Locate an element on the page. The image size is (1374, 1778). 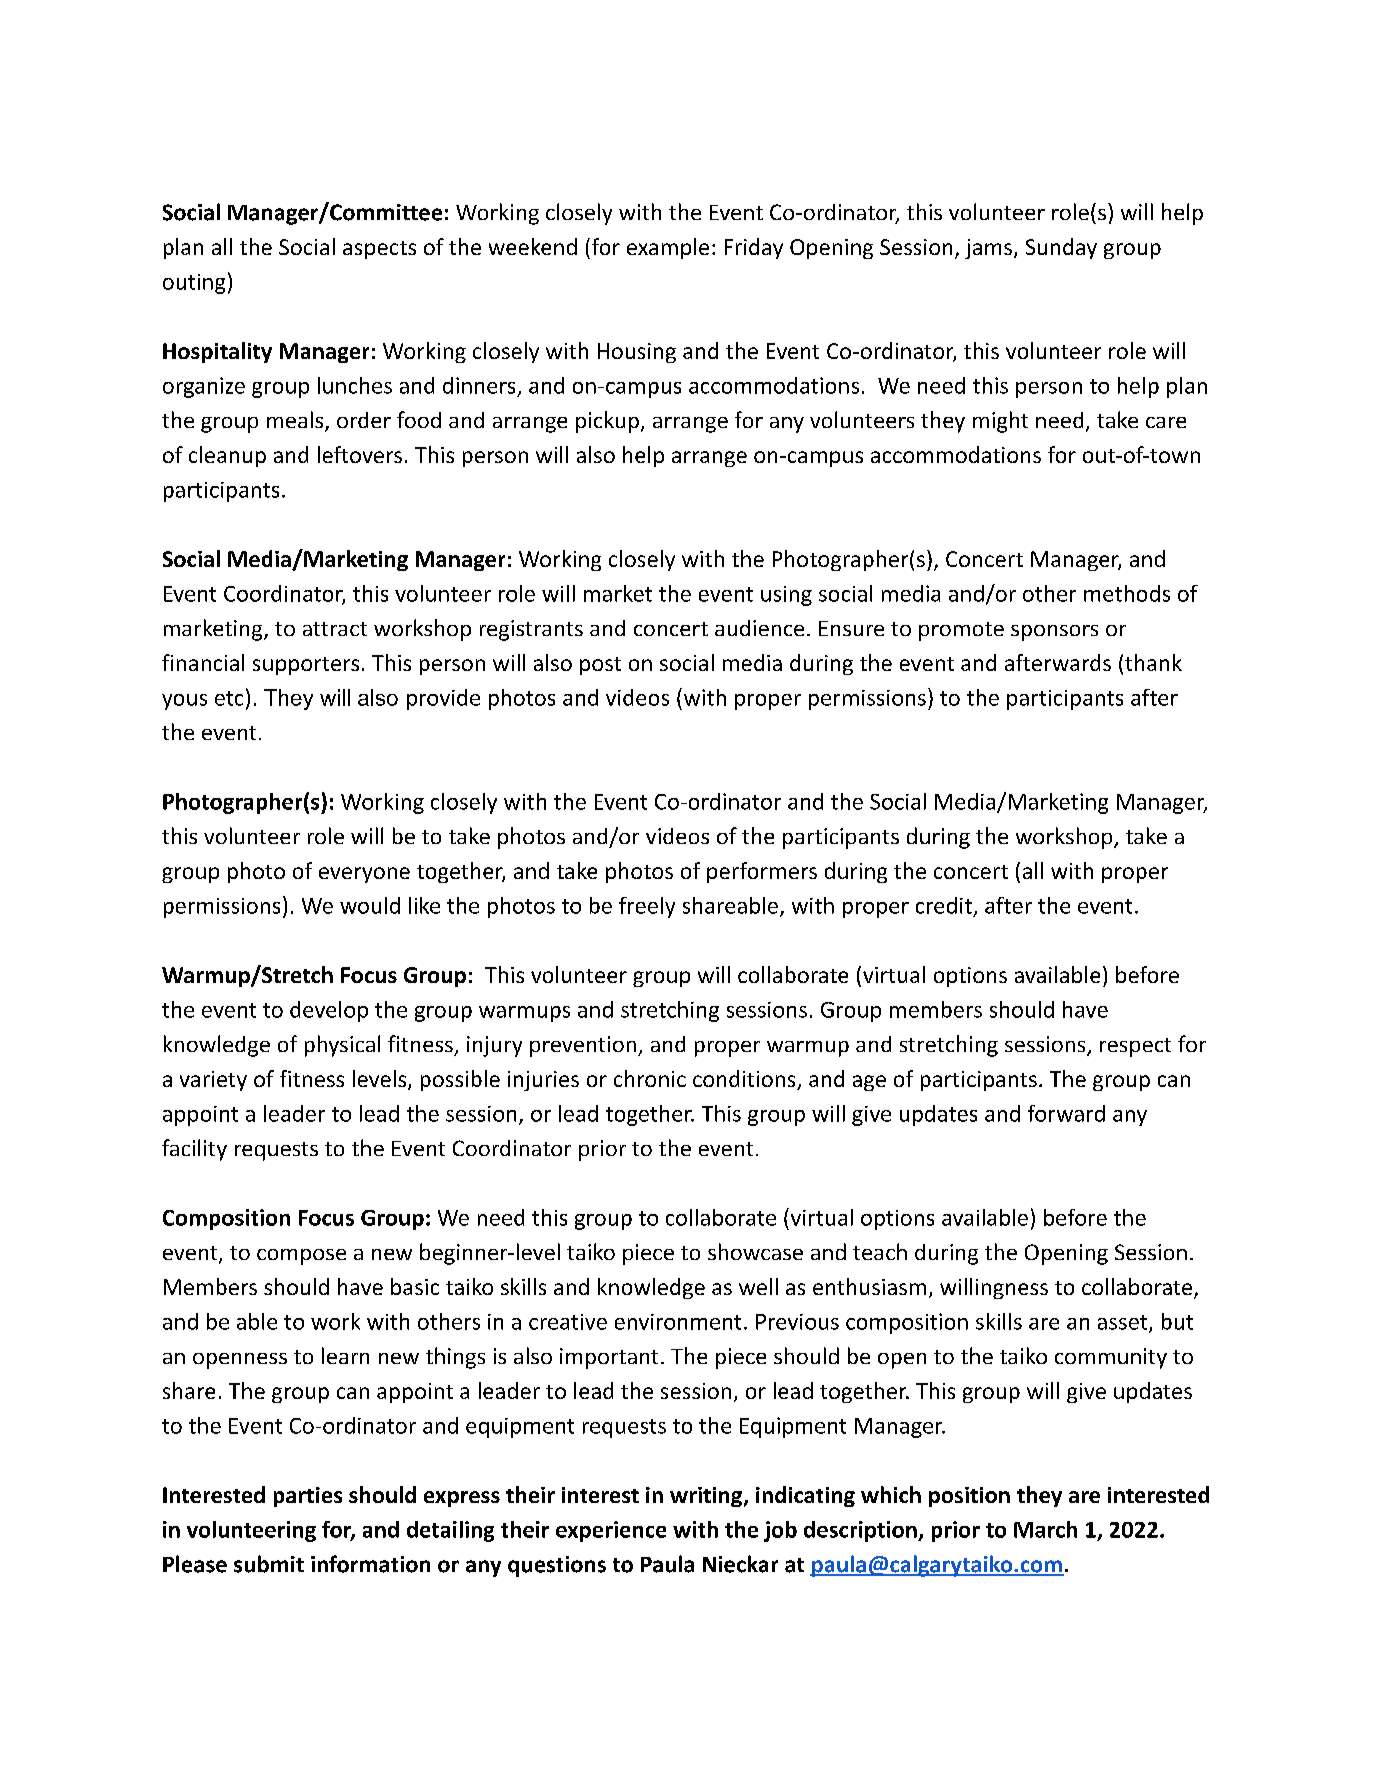
compose is located at coordinates (301, 1257).
